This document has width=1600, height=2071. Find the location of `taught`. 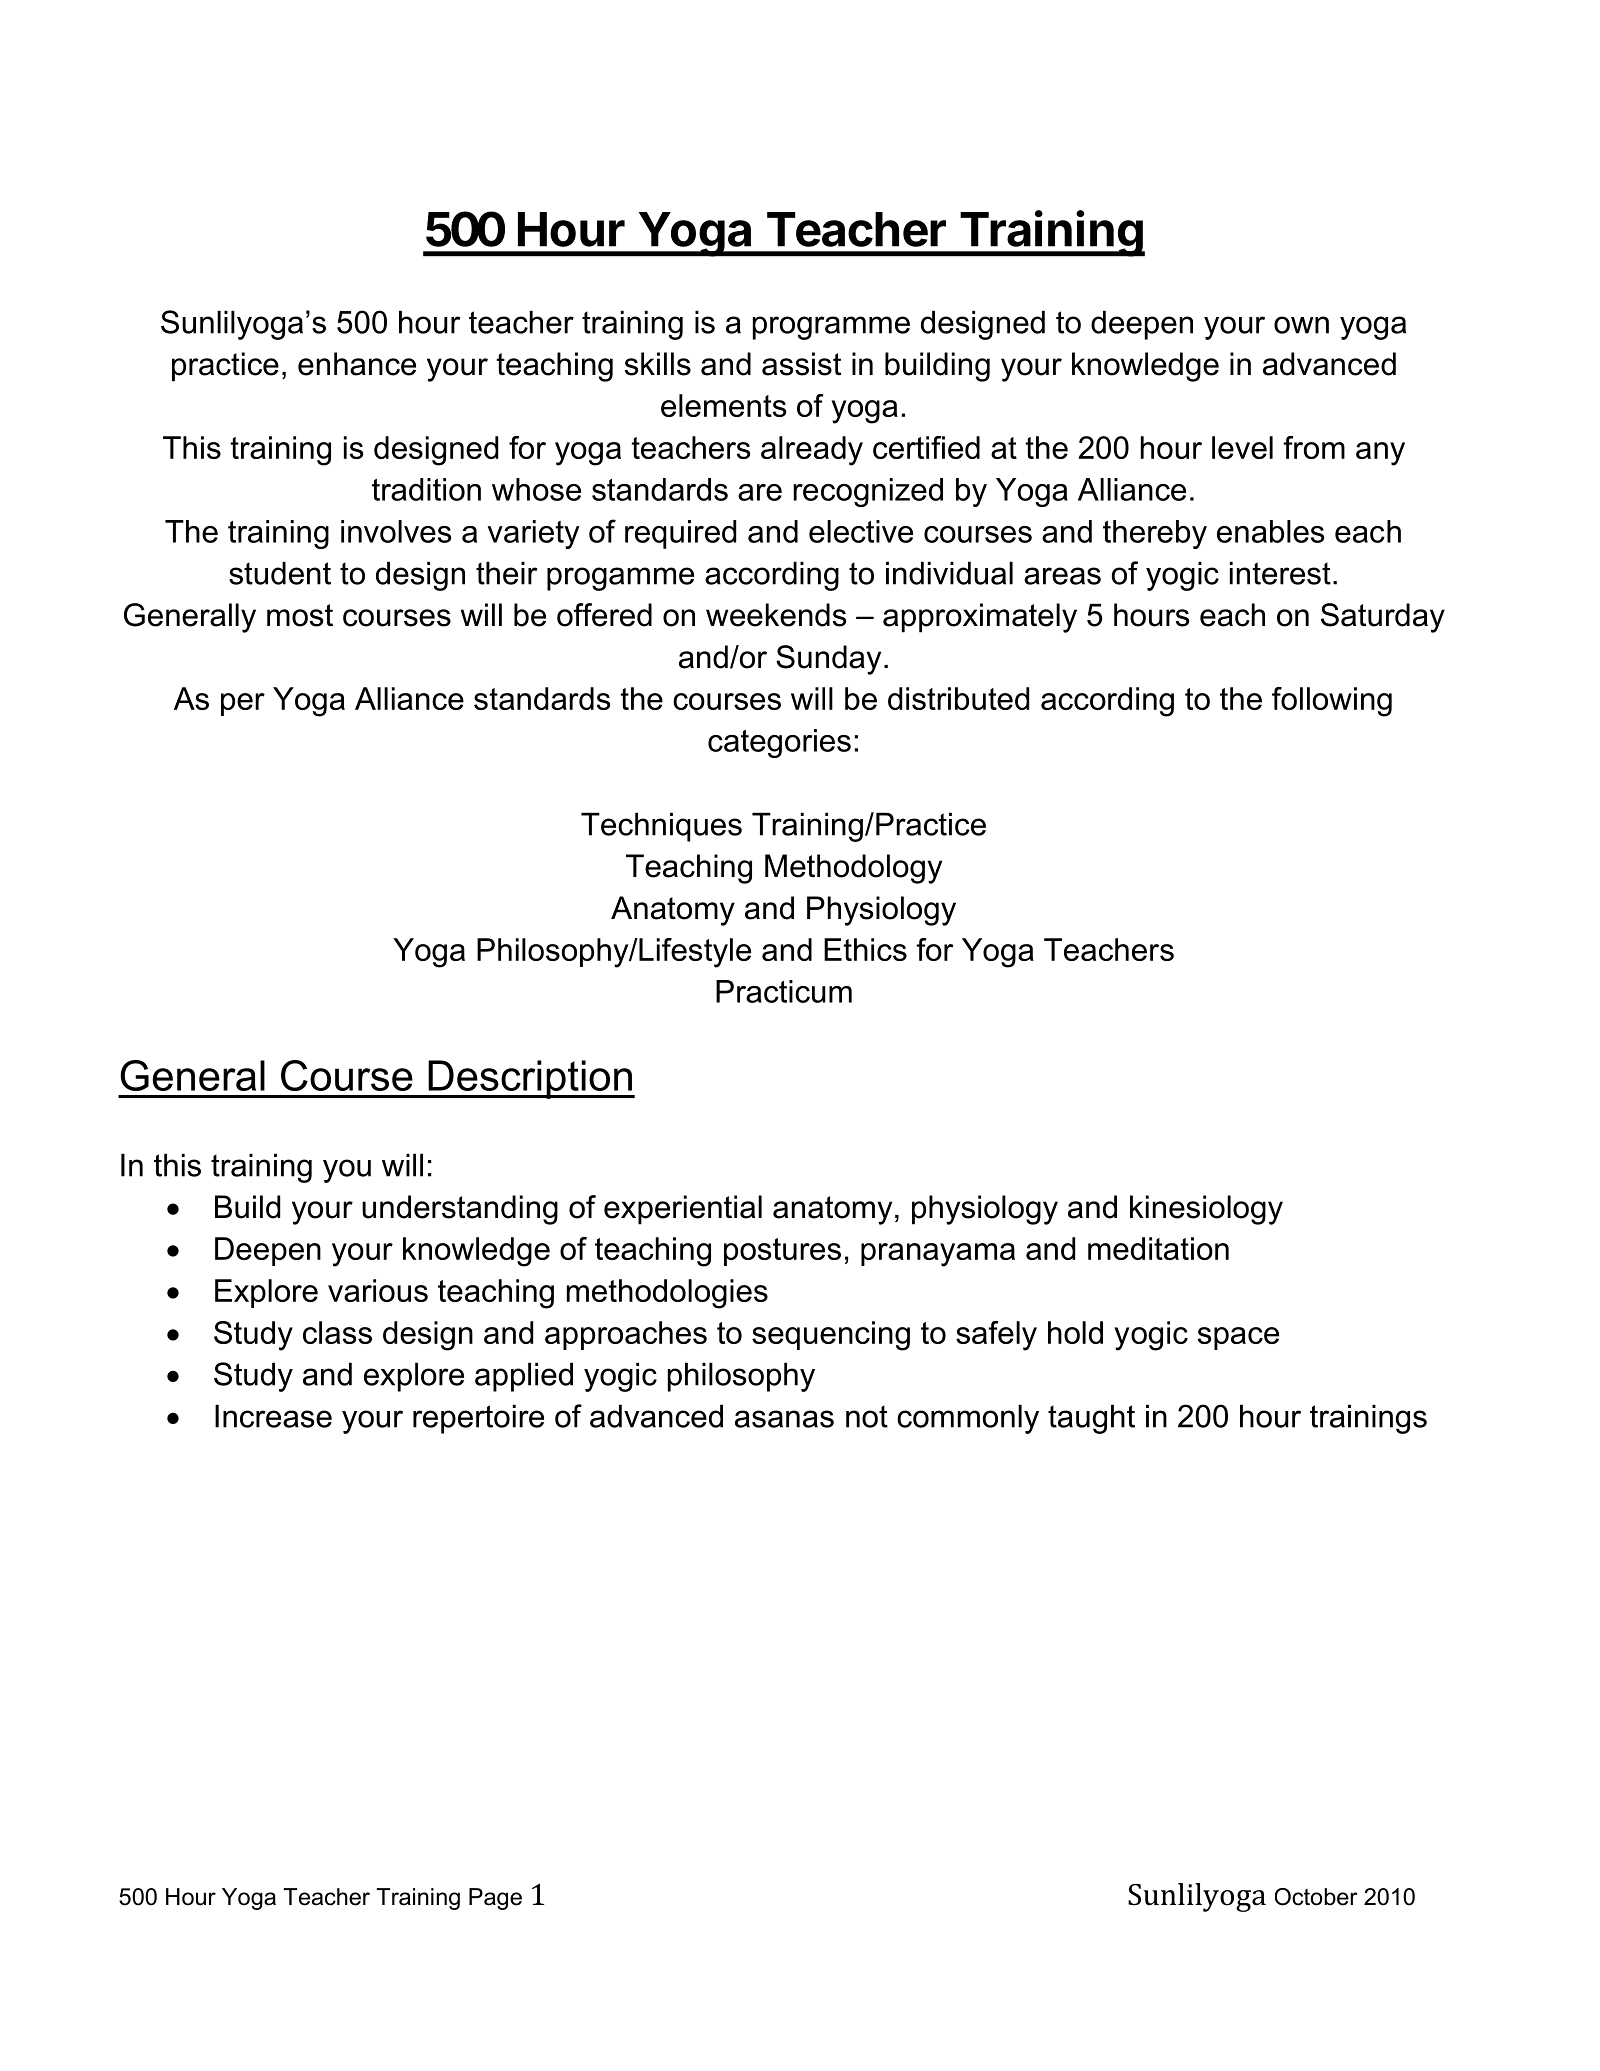

taught is located at coordinates (1091, 1419).
